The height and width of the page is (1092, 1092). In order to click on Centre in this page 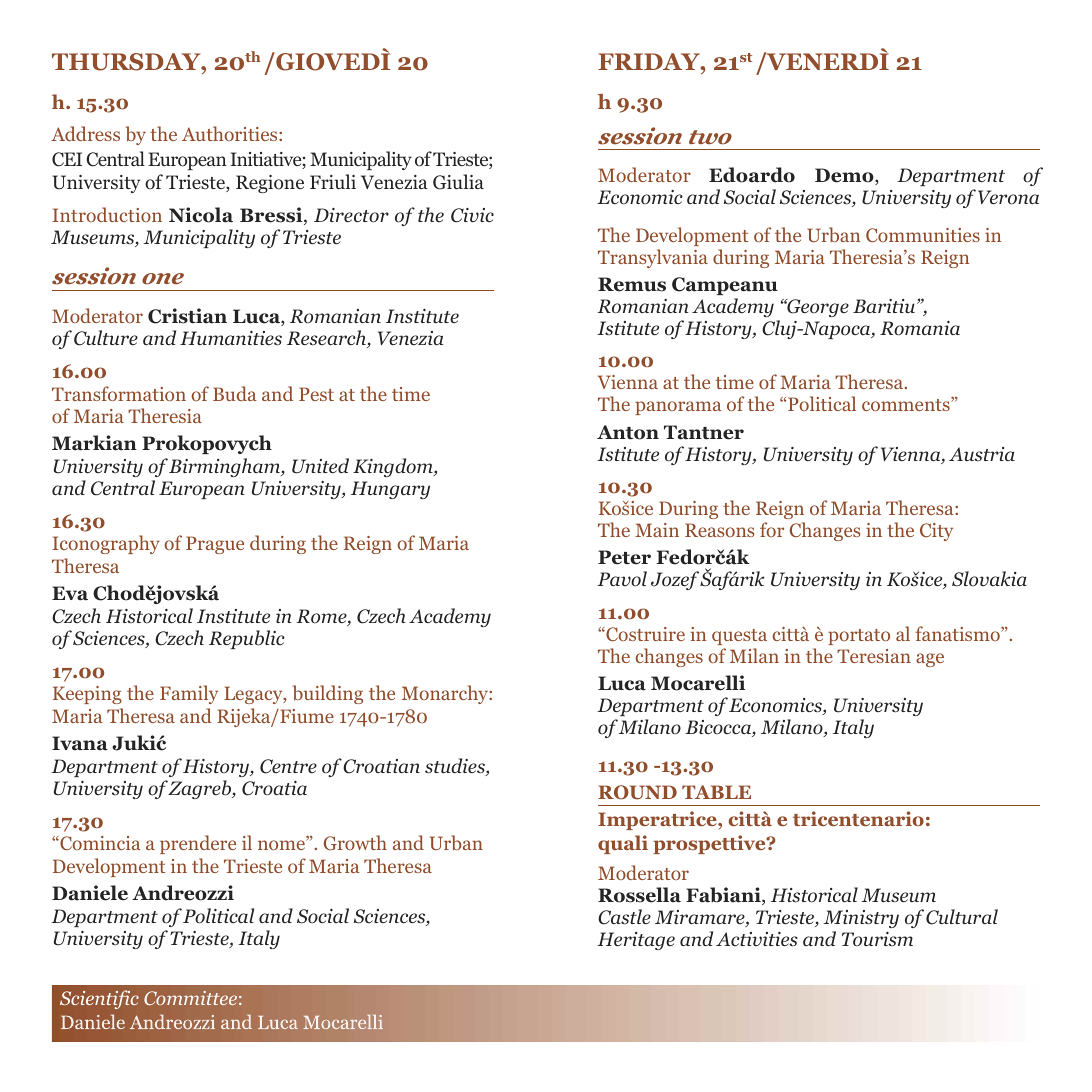, I will do `click(288, 766)`.
